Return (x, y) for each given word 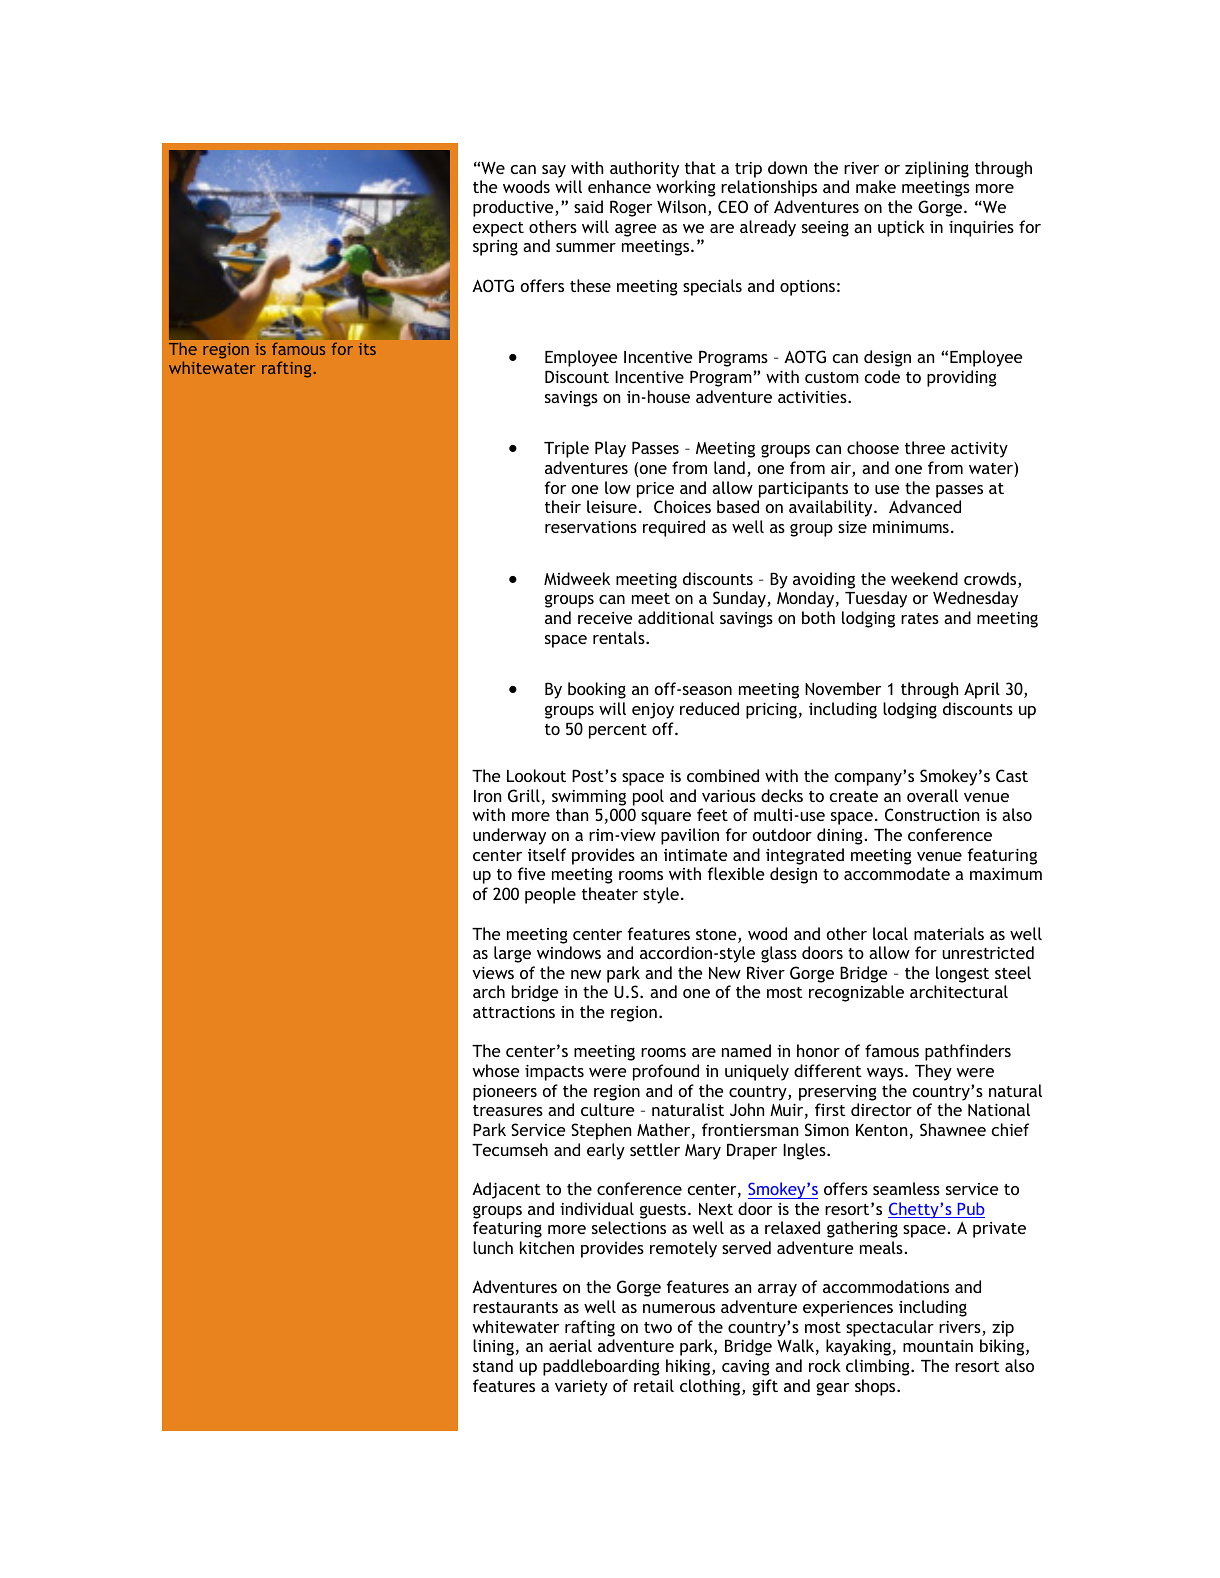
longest (962, 974)
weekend (924, 578)
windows (569, 952)
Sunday (740, 599)
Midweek (577, 578)
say (554, 171)
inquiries (981, 229)
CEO (733, 206)
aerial (570, 1345)
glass (779, 954)
